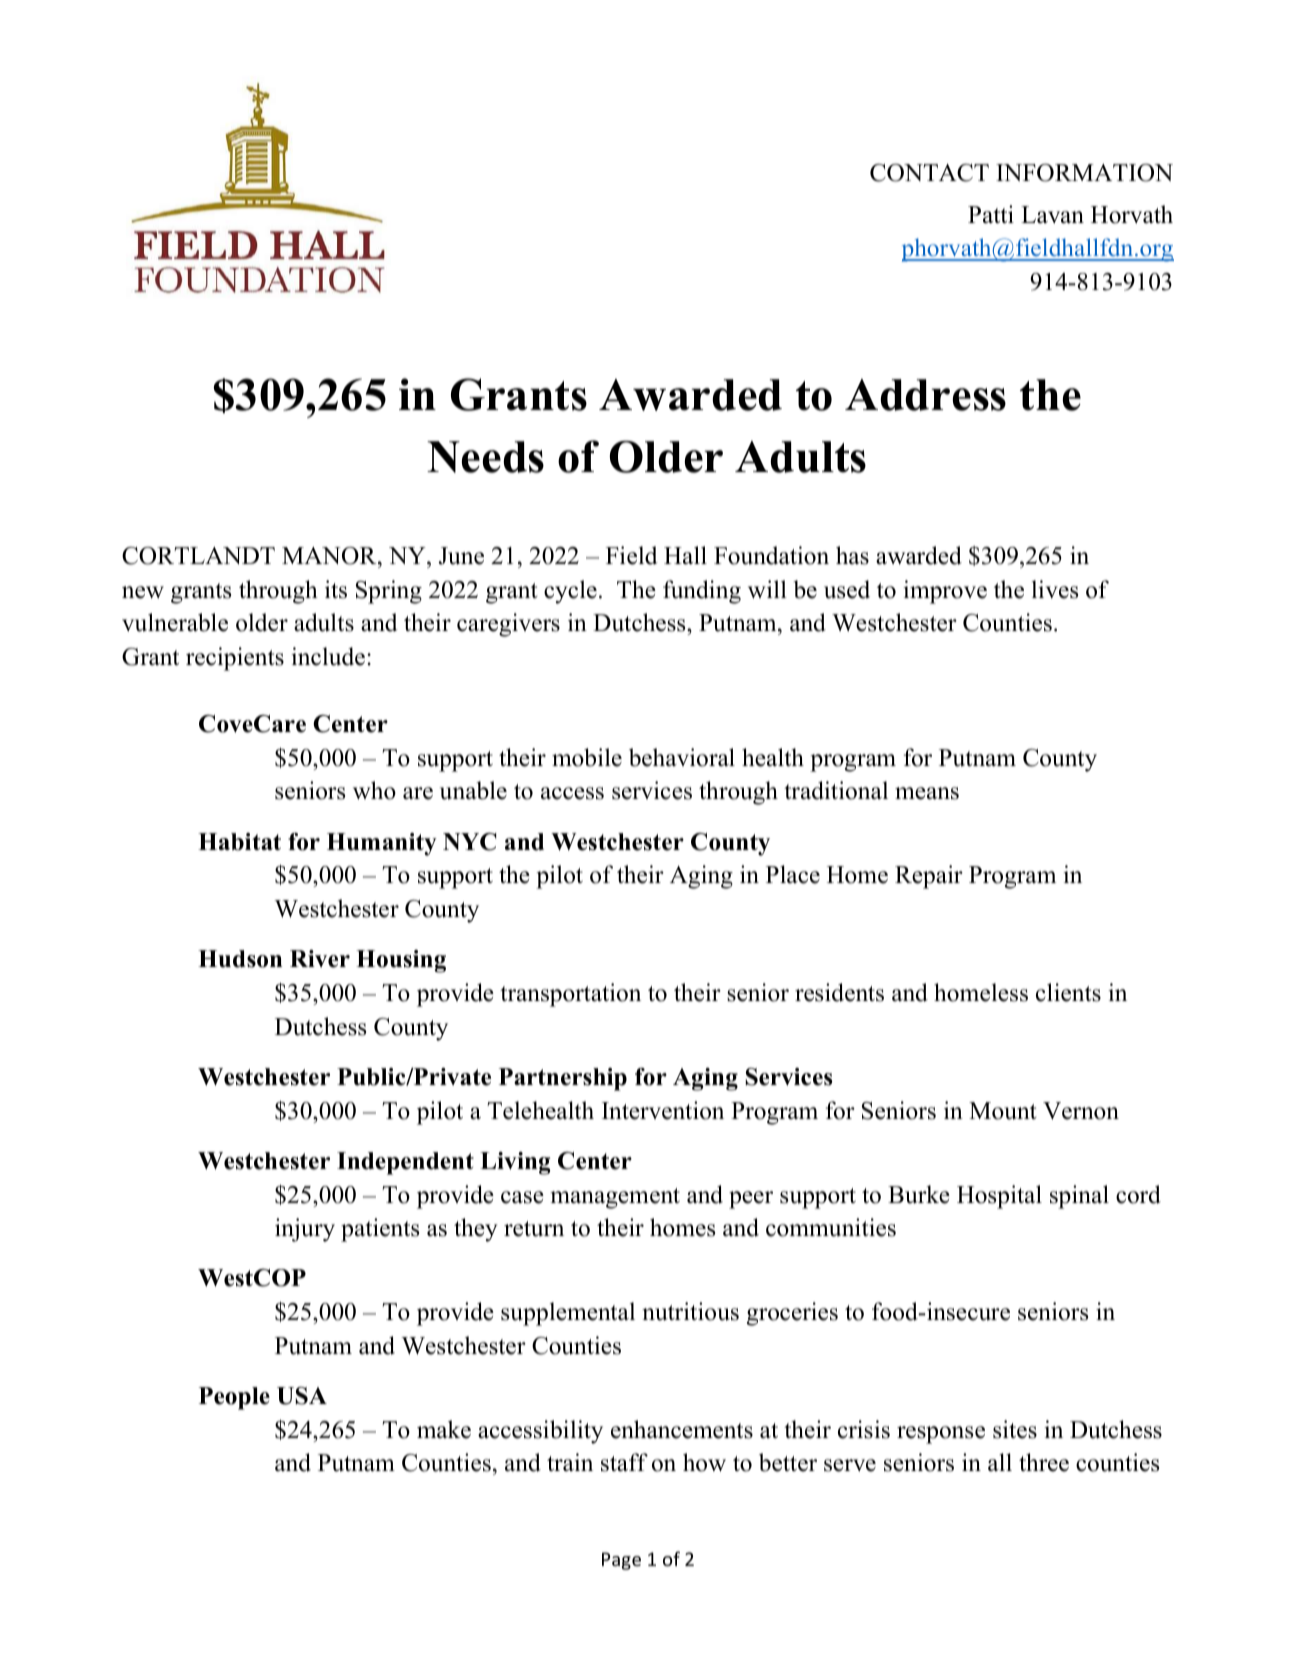 This image has height=1677, width=1296. Describe the element at coordinates (485, 457) in the image. I see `Needs` at that location.
